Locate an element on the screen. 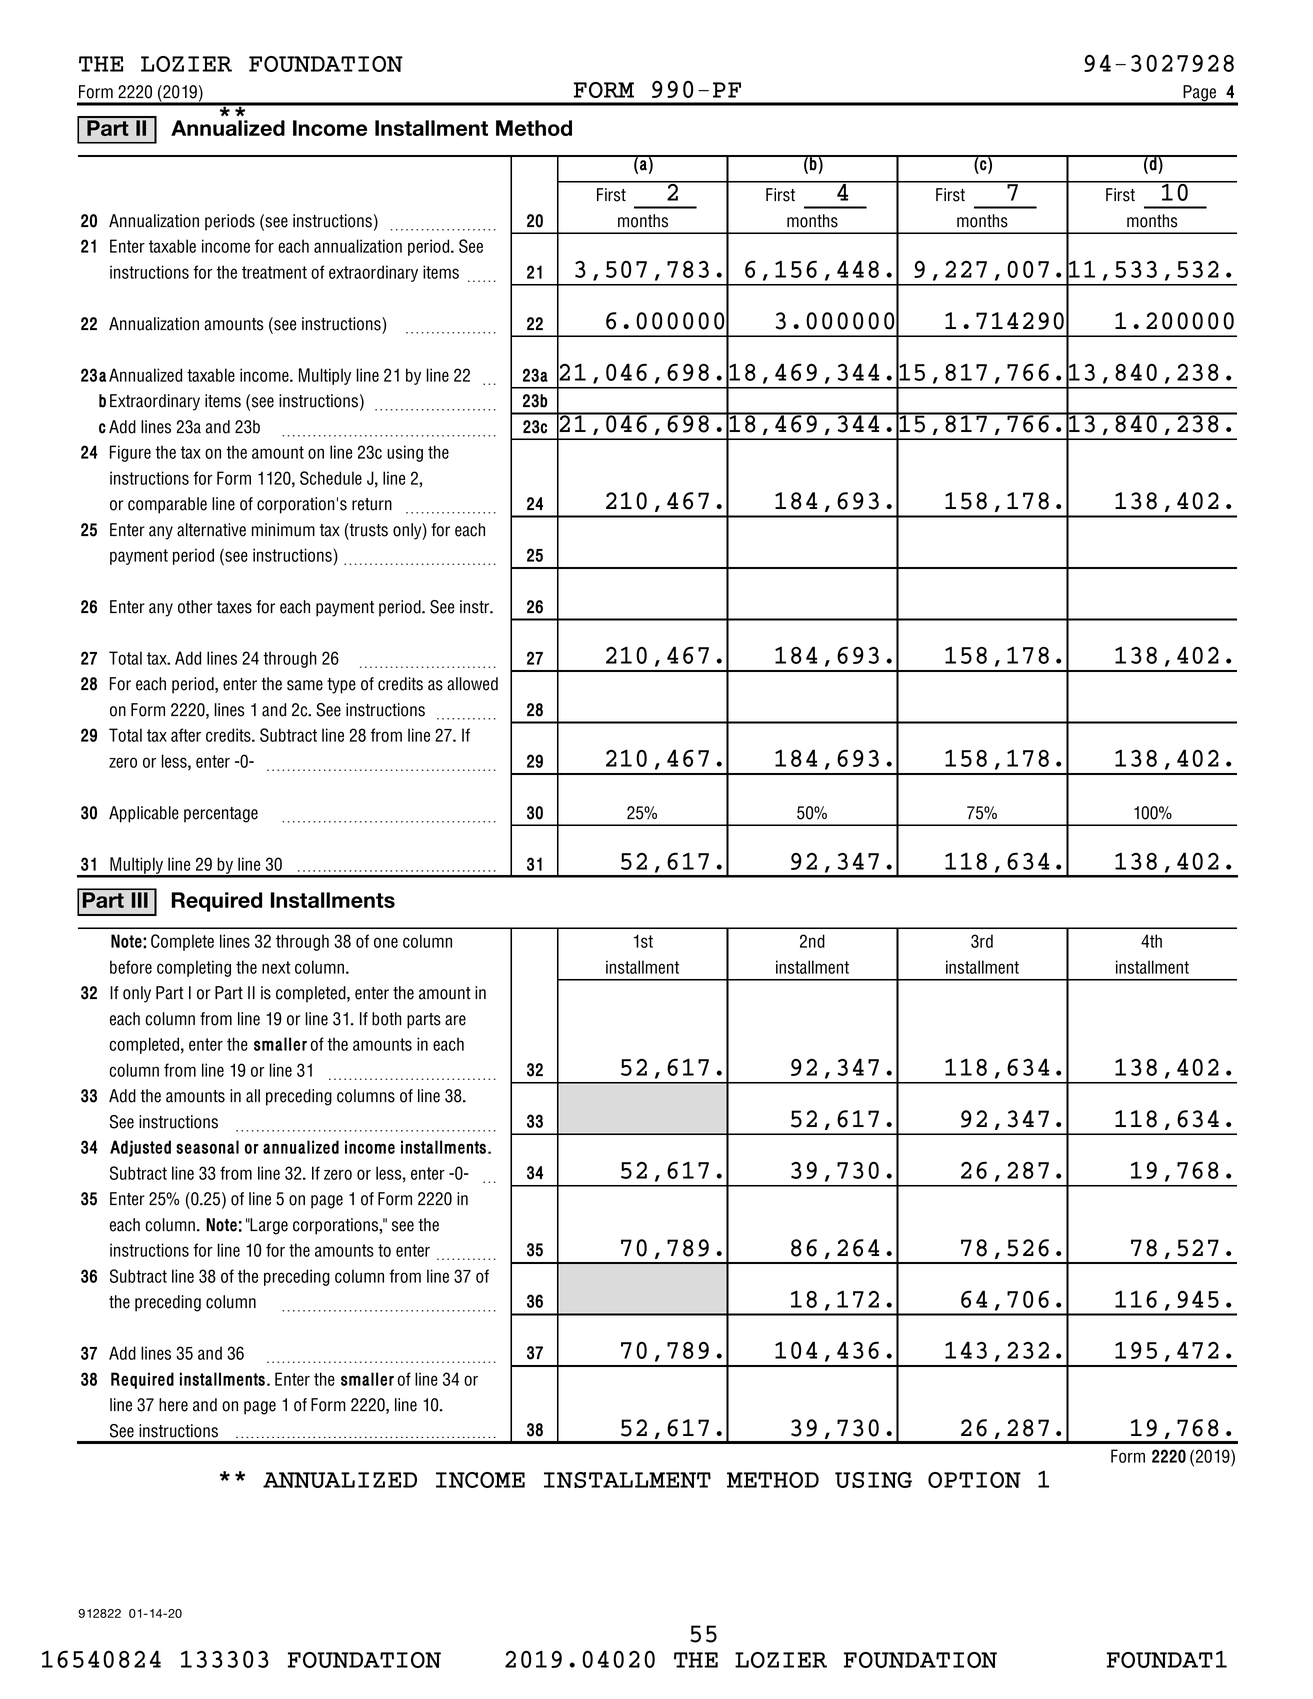 The image size is (1313, 1699). one is located at coordinates (386, 942).
